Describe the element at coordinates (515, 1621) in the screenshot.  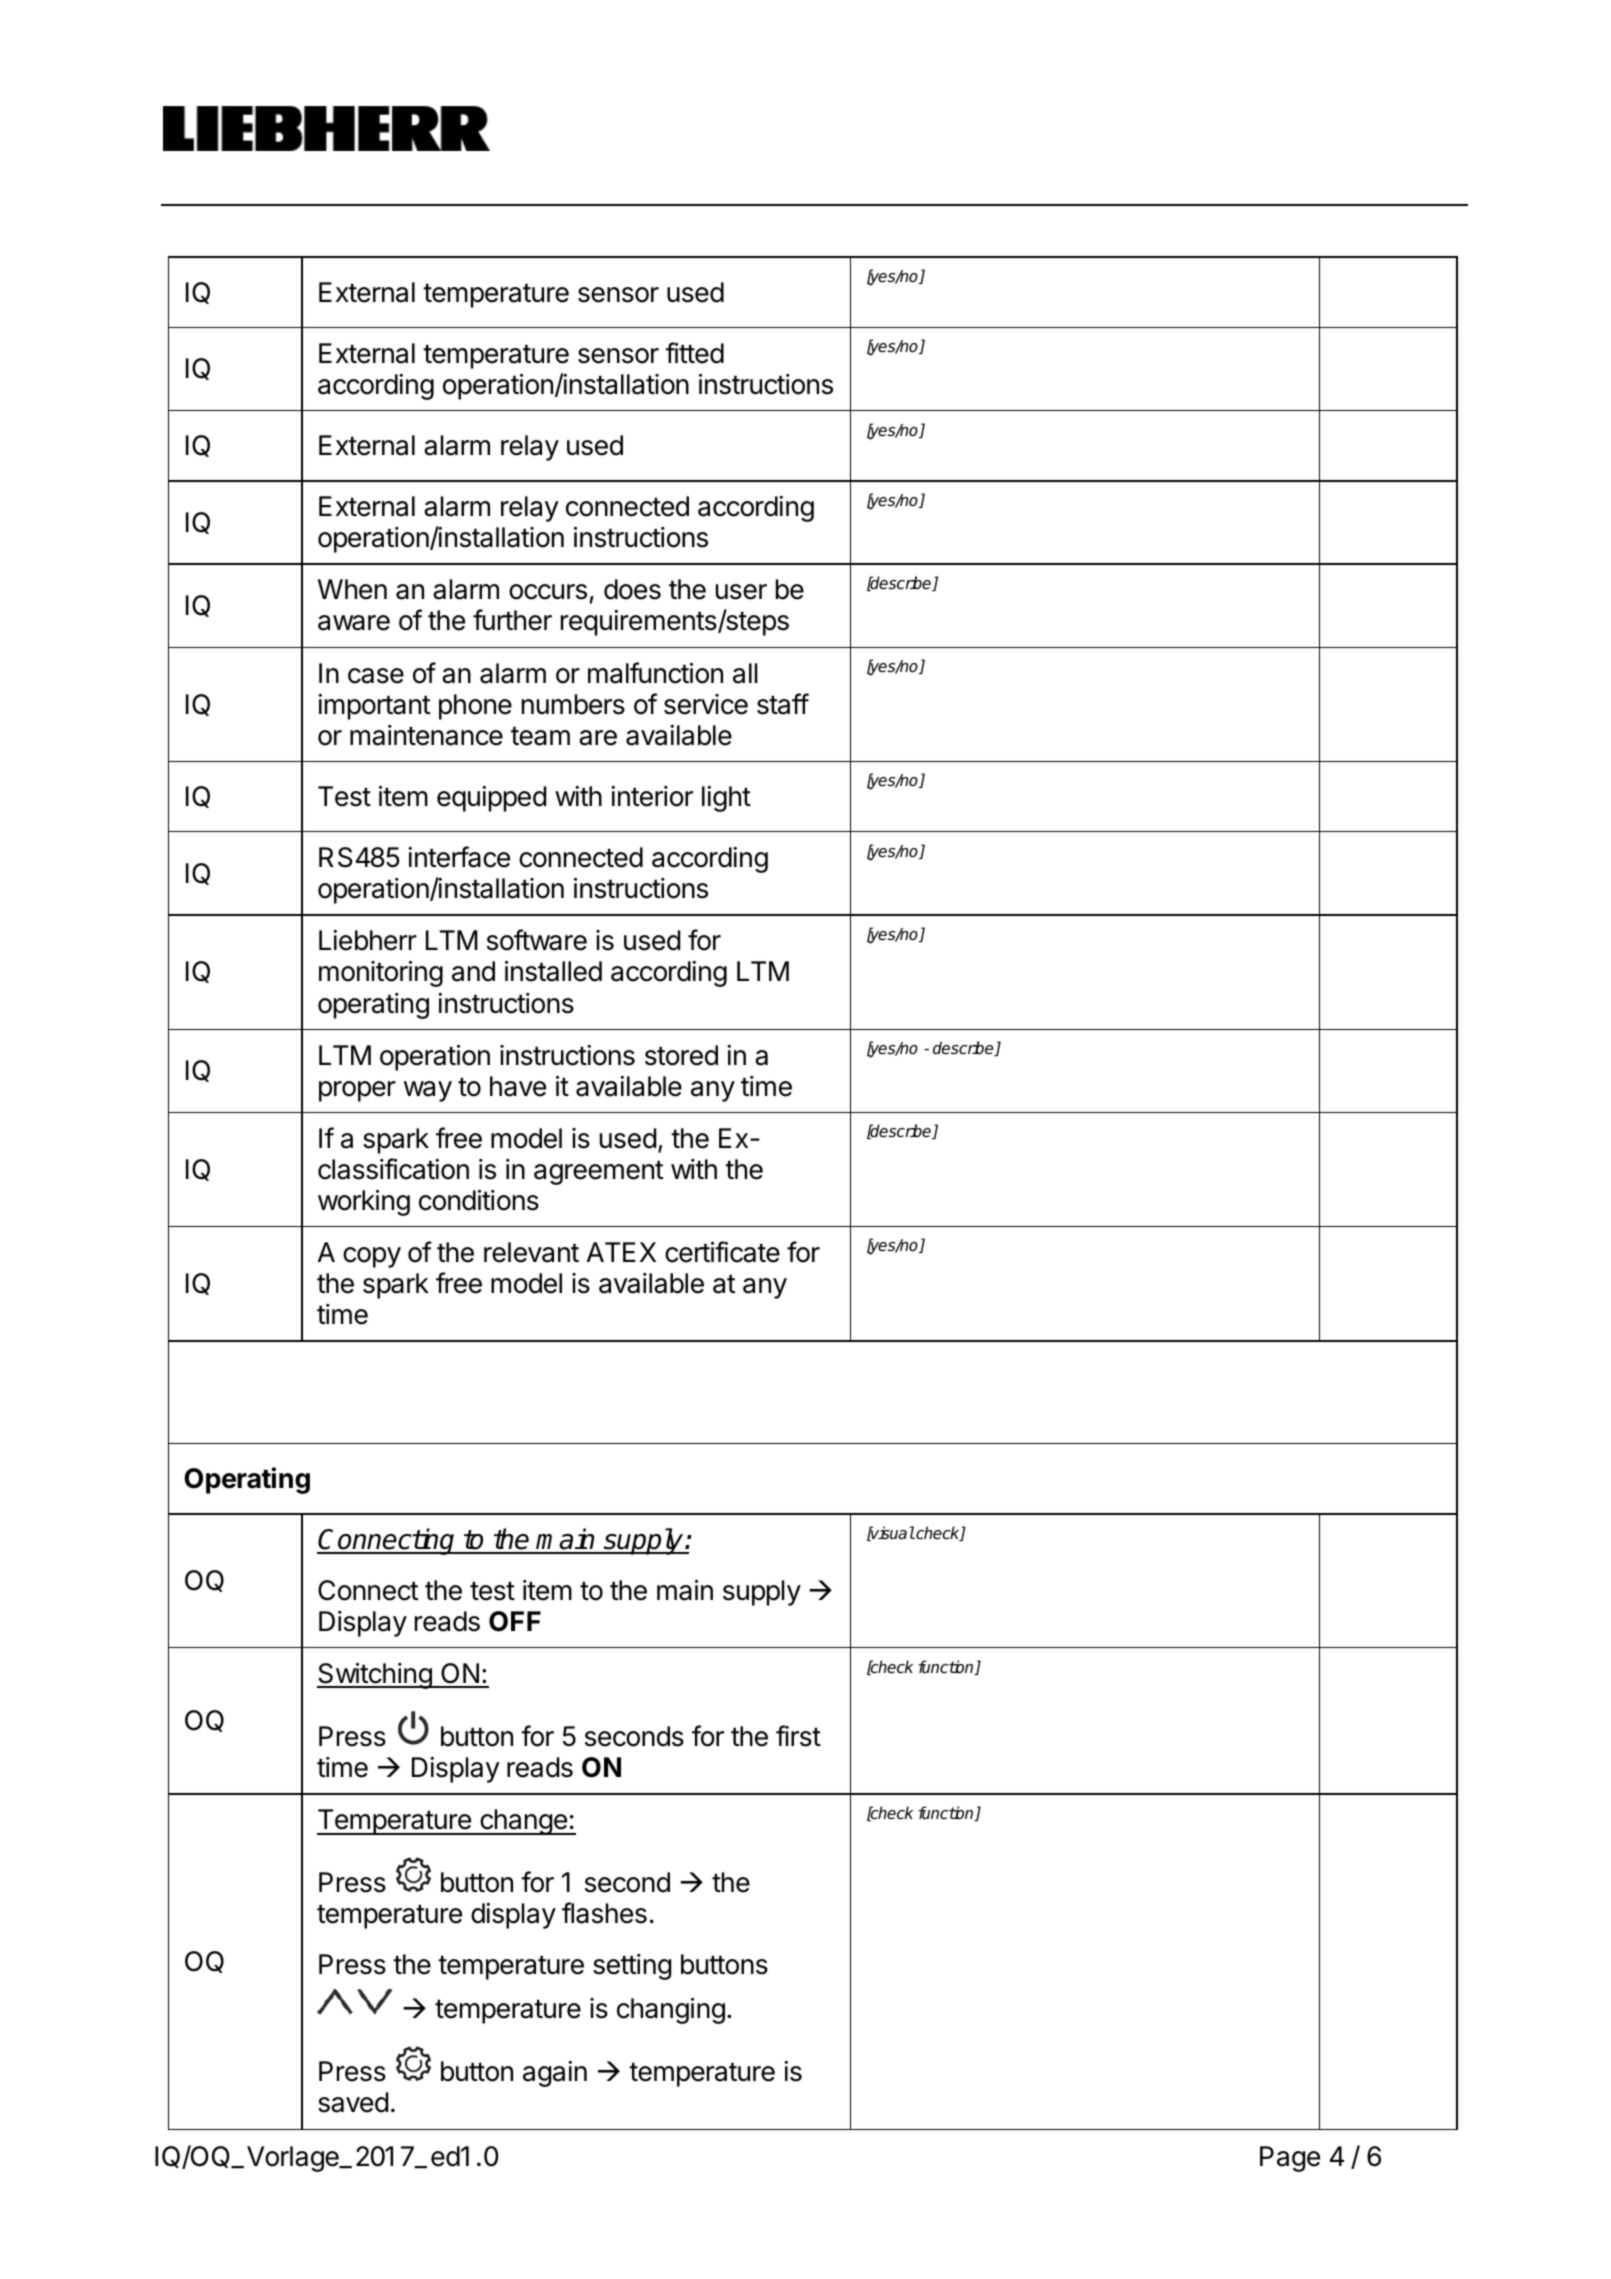
I see `OFF` at that location.
